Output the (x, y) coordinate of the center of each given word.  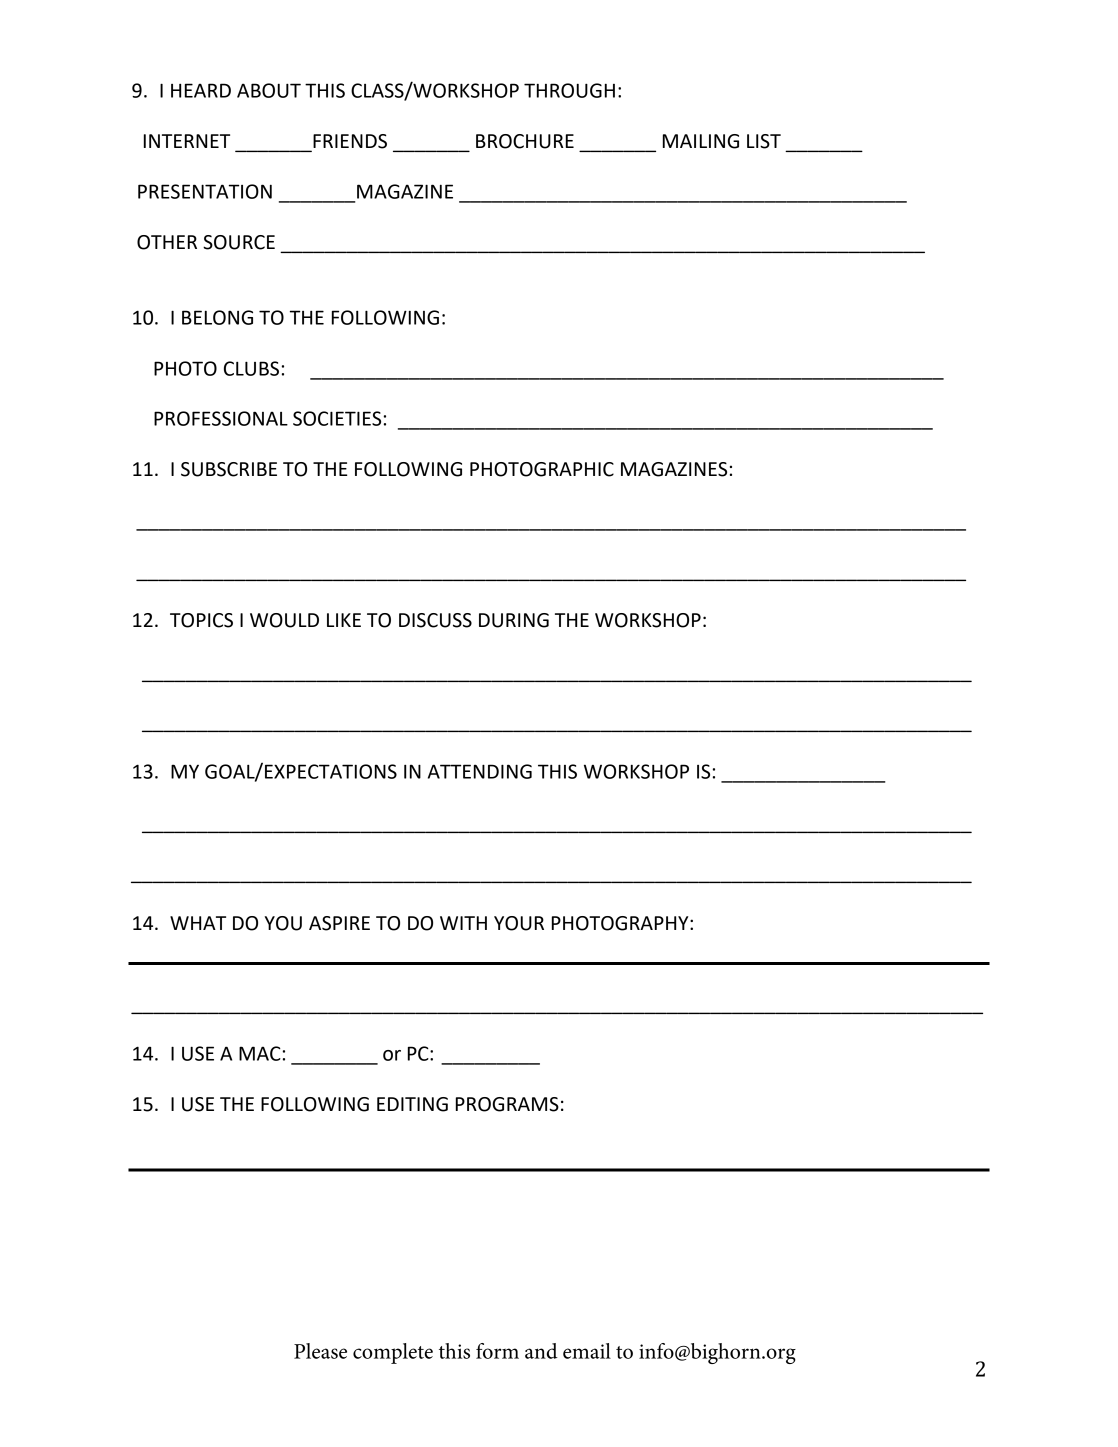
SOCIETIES (337, 418)
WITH (463, 923)
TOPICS (201, 620)
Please (320, 1351)
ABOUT (269, 90)
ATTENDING (480, 771)
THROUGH (569, 90)
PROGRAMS (507, 1104)
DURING (514, 620)
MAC (260, 1053)
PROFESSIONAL (221, 418)
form (497, 1351)
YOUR (519, 923)
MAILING (701, 141)
